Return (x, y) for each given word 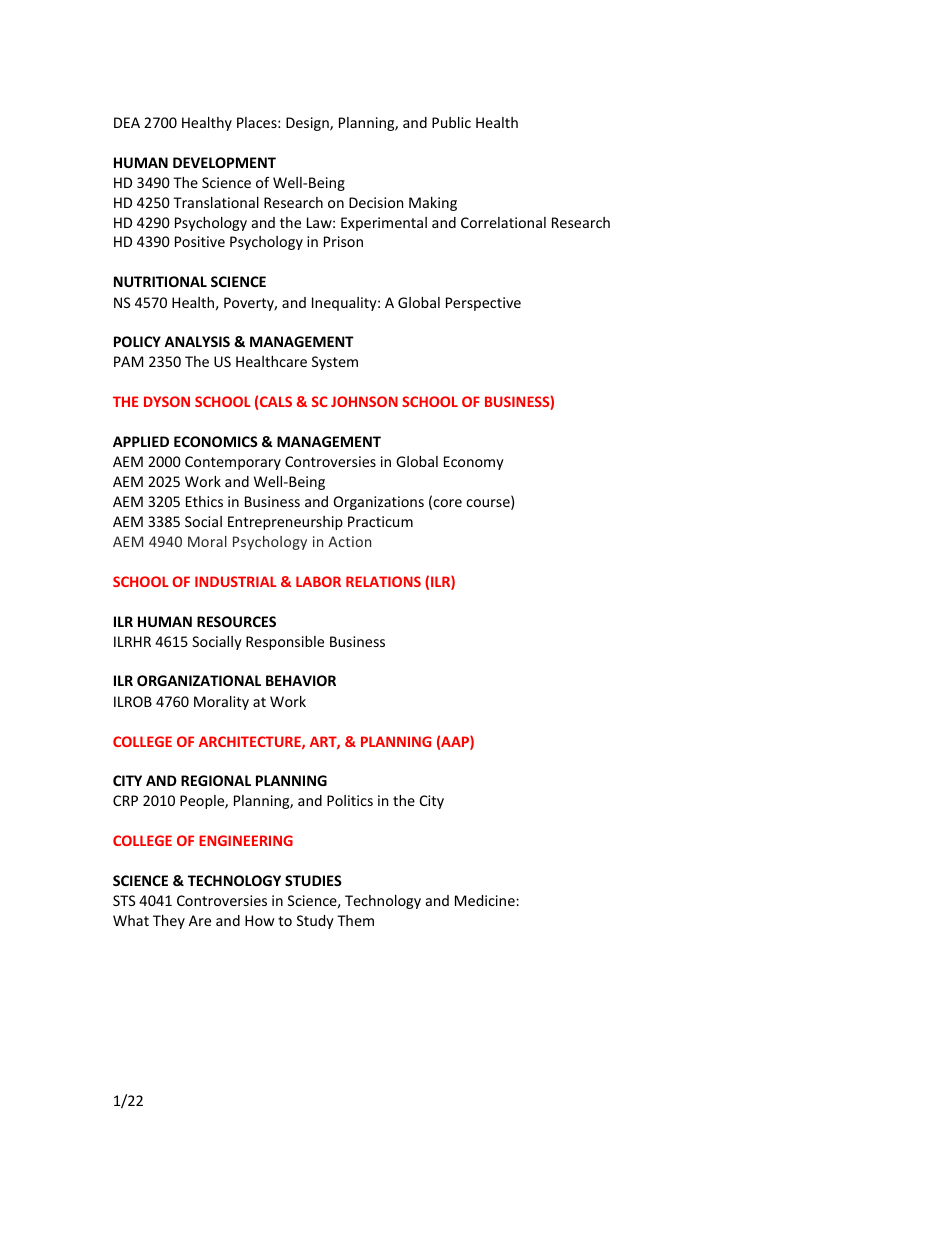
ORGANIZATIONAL (199, 680)
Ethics (204, 501)
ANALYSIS (197, 341)
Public (451, 122)
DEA (127, 122)
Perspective (483, 304)
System (335, 363)
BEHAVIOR (301, 680)
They (169, 922)
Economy (474, 463)
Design (308, 124)
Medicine (486, 900)
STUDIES (313, 880)
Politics (350, 800)
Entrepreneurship (285, 523)
